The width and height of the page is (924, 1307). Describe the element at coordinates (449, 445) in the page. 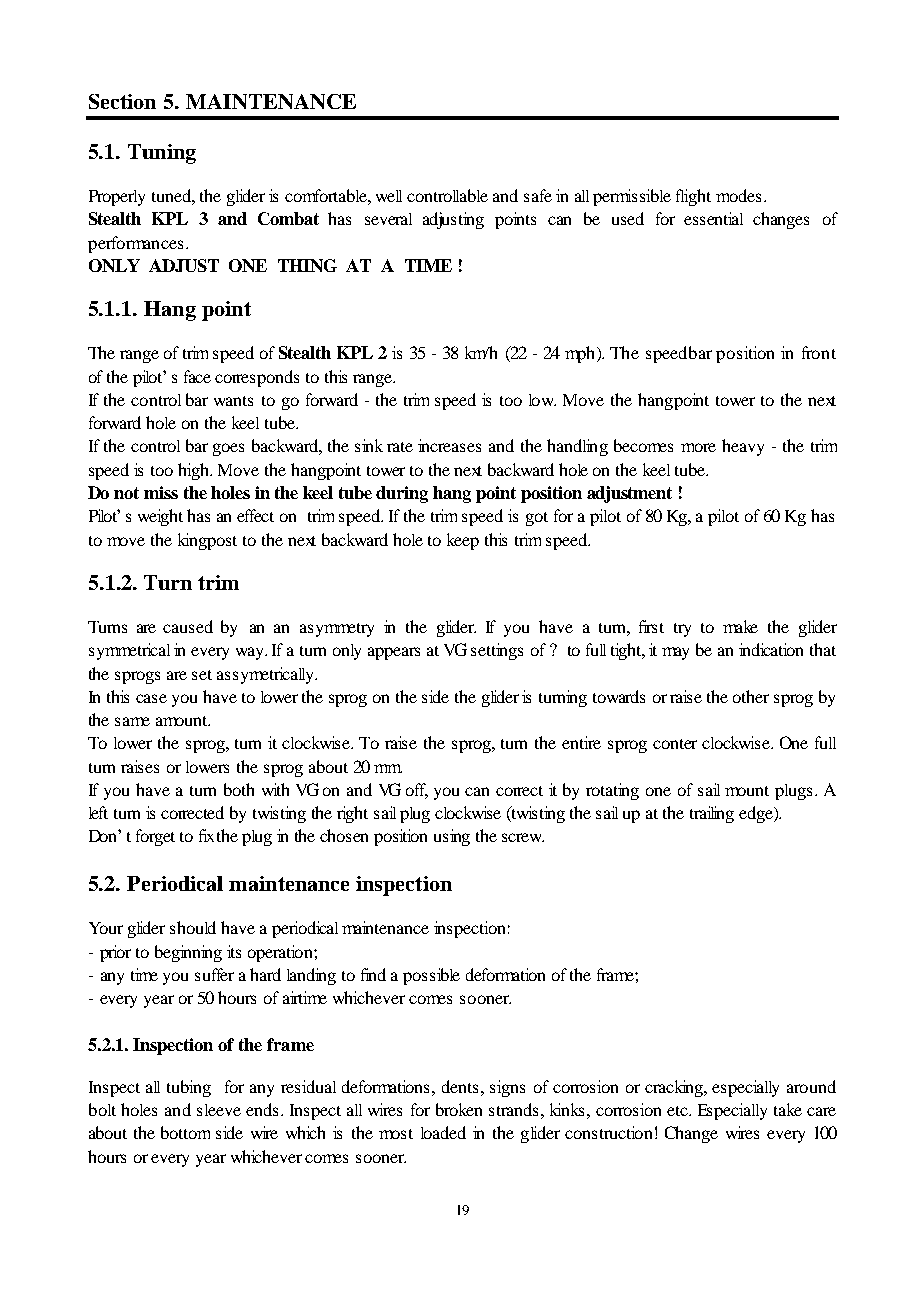

I see `increases` at that location.
